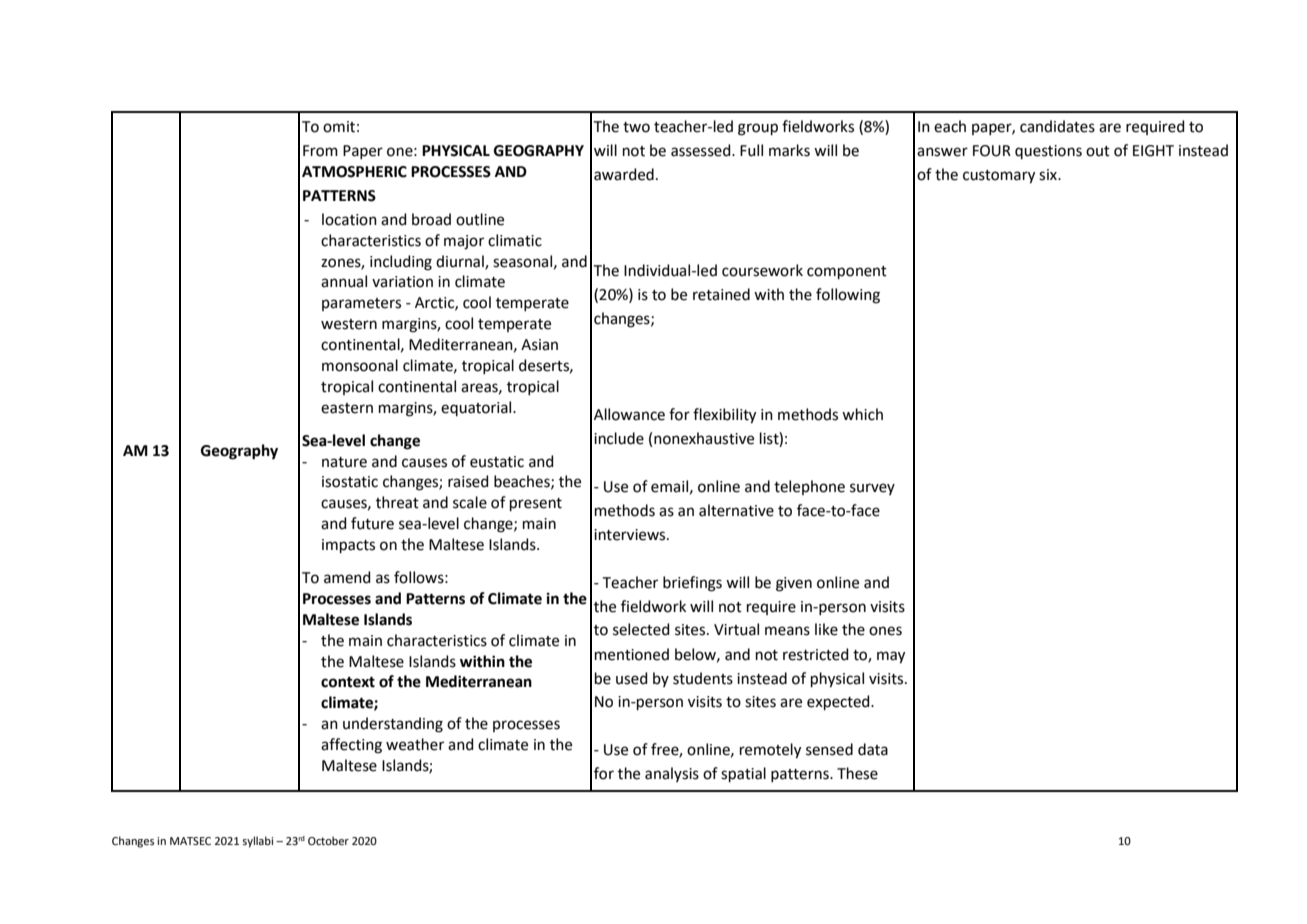  I want to click on analysis, so click(672, 774).
